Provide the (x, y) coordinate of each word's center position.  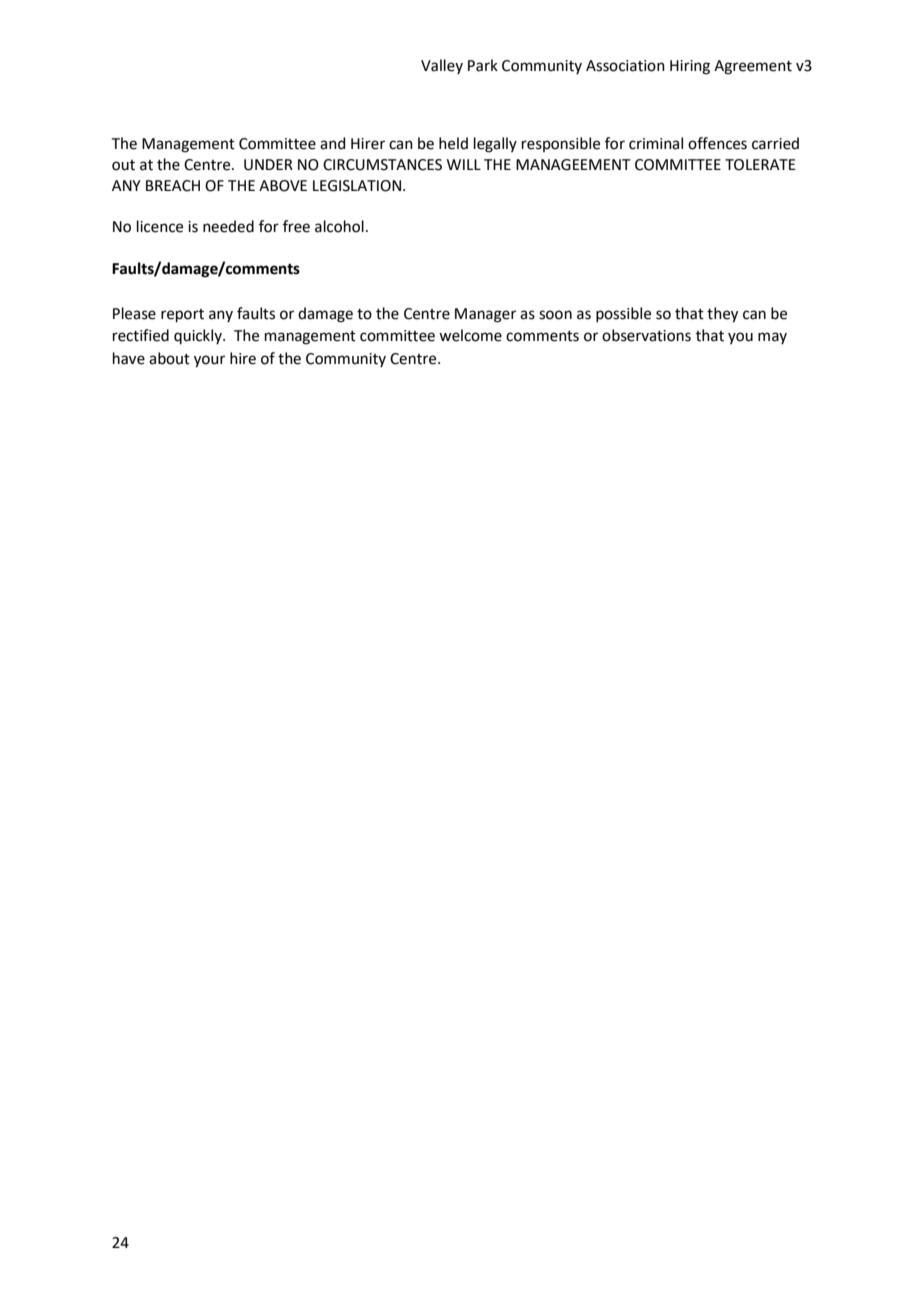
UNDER (268, 165)
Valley (442, 66)
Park (483, 65)
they (722, 315)
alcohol (339, 226)
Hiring (690, 67)
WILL (464, 164)
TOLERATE (760, 165)
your (209, 361)
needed (228, 226)
